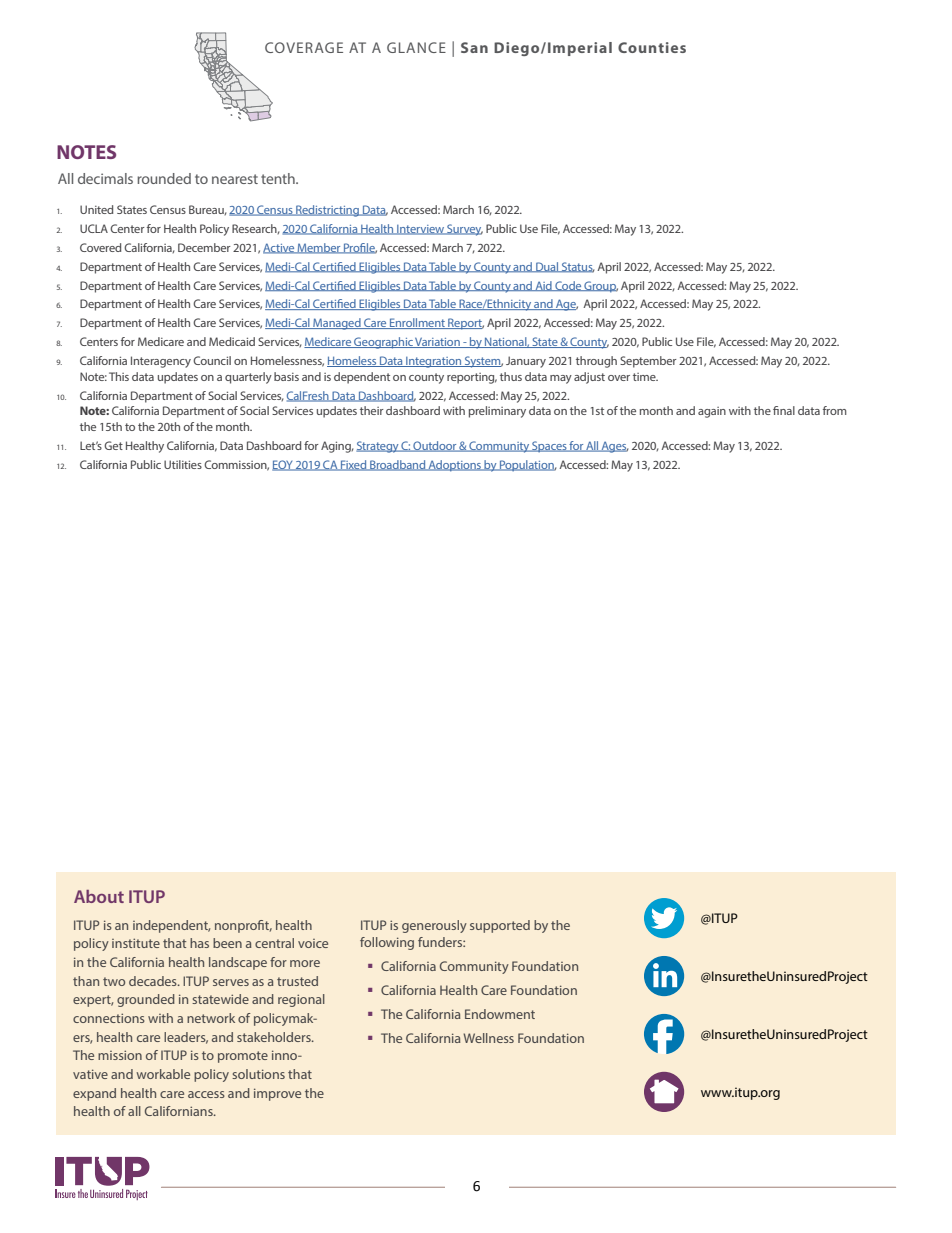  Describe the element at coordinates (488, 1038) in the image. I see `Wellness` at that location.
